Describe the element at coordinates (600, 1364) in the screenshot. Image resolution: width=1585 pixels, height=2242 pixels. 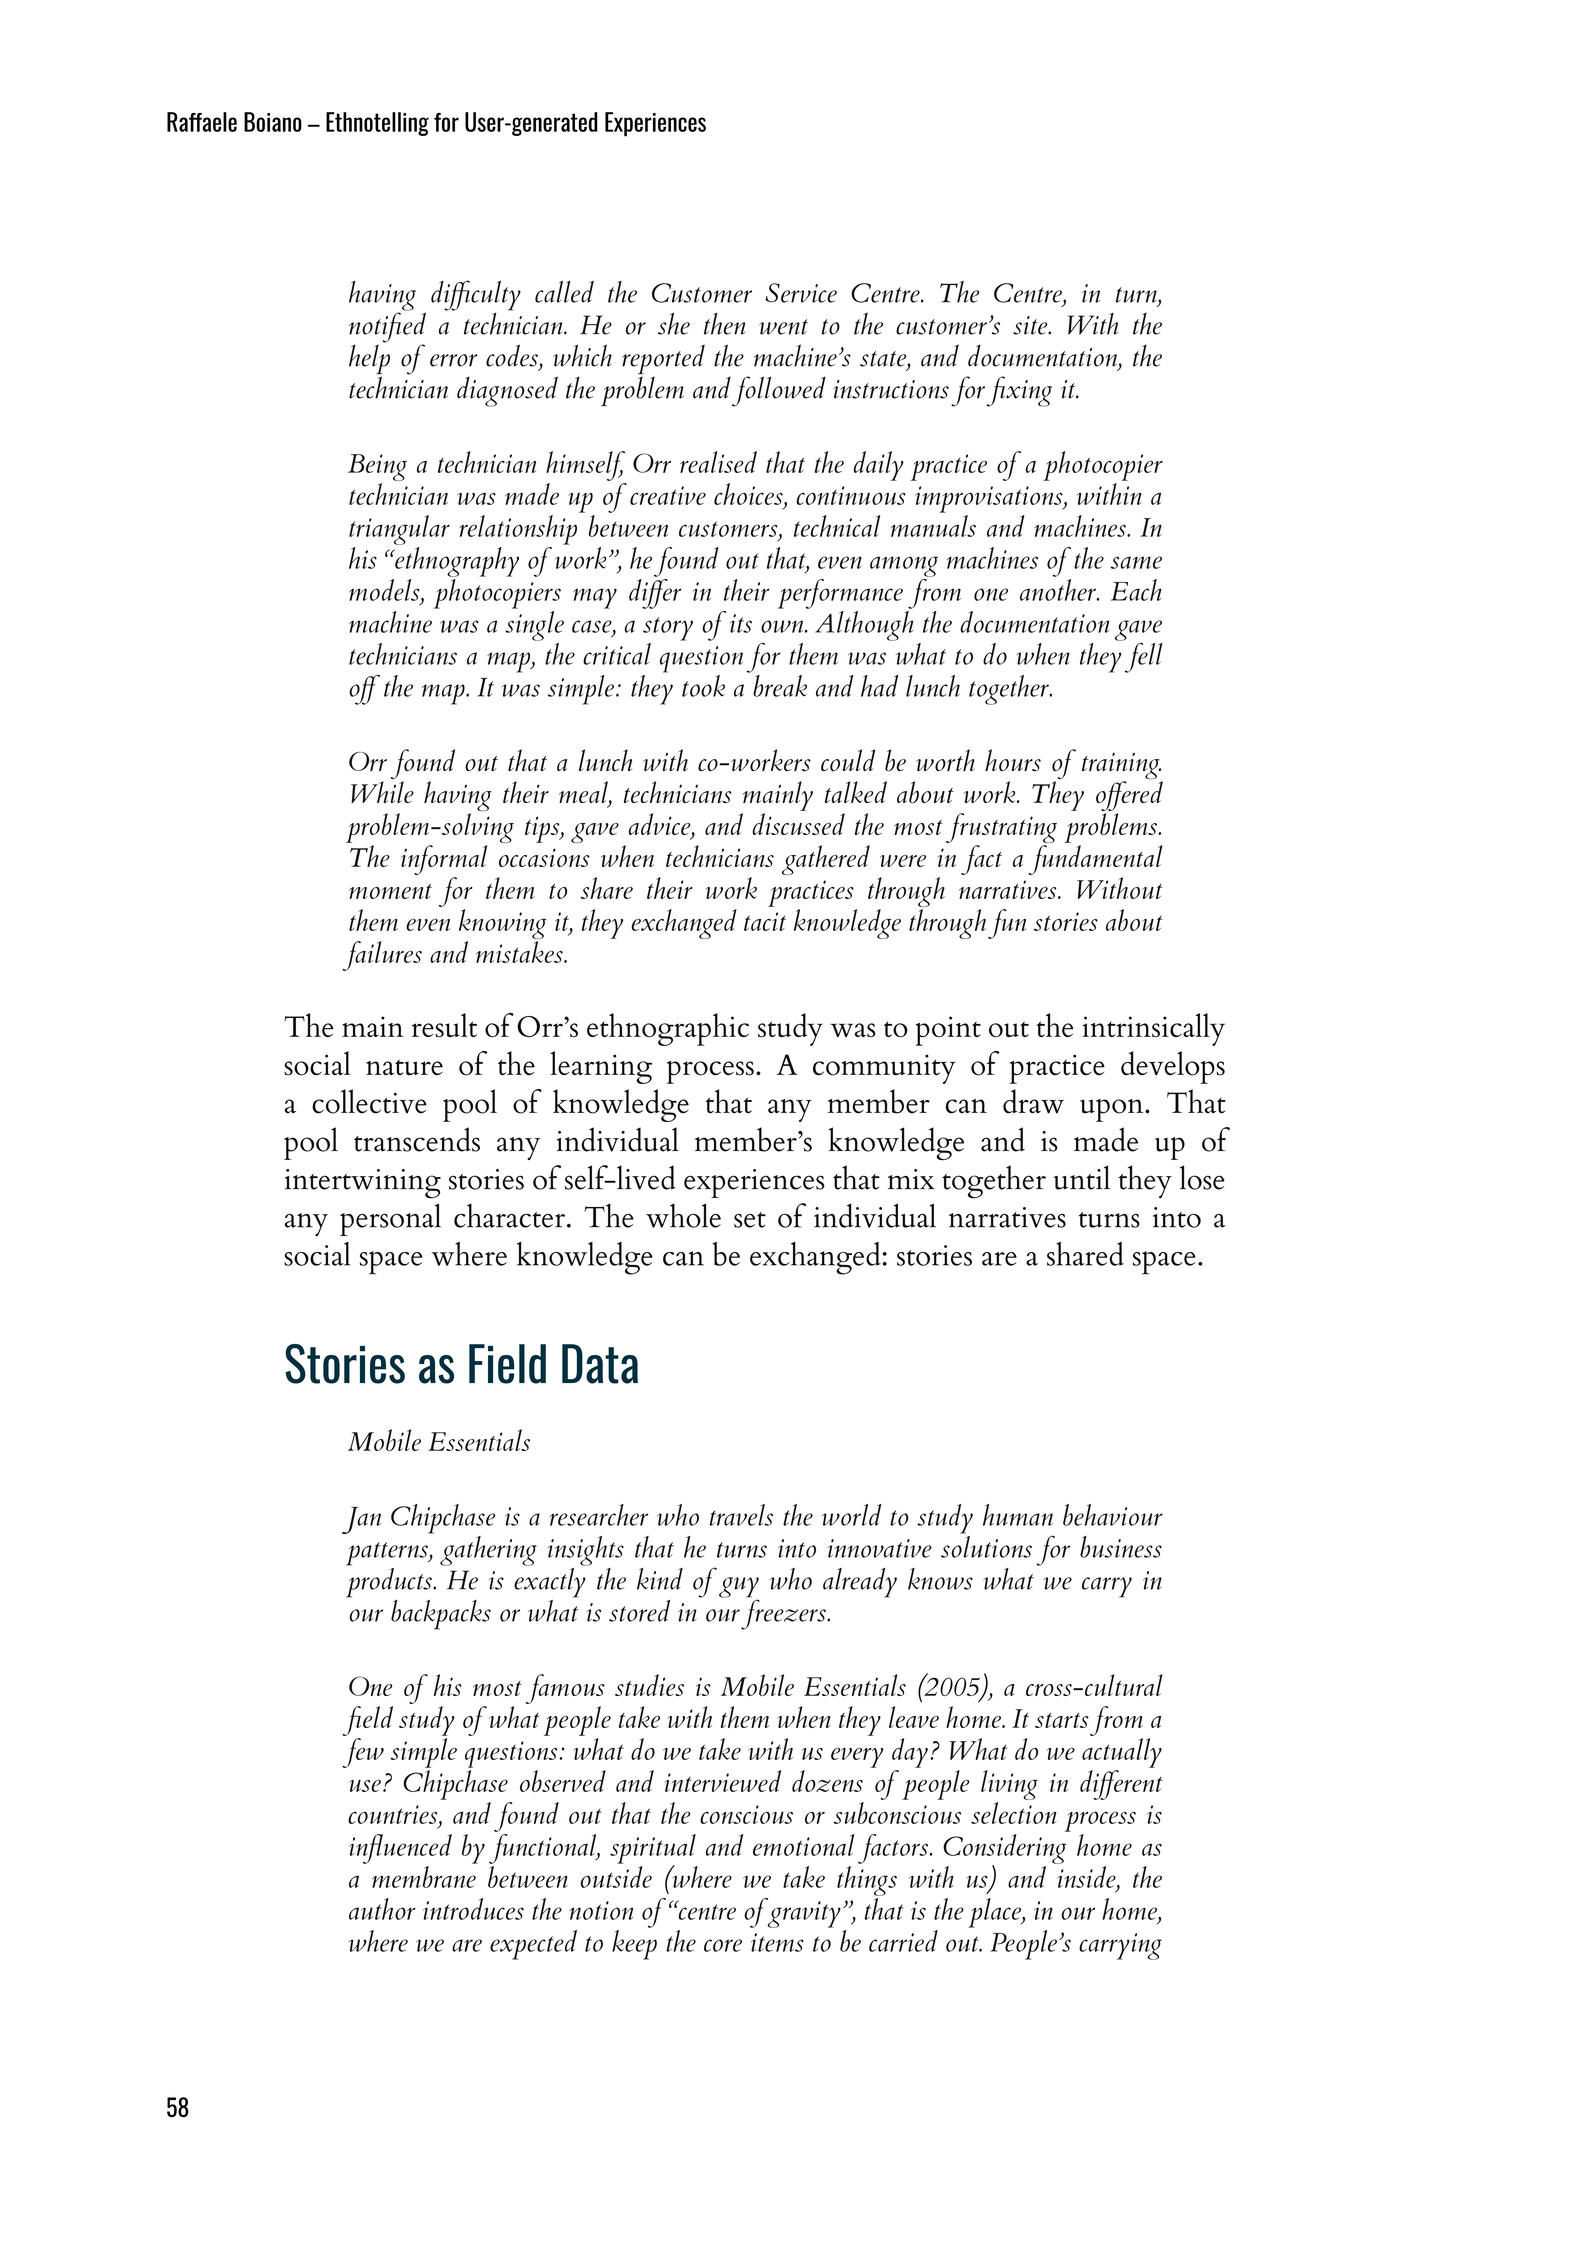
I see `Data` at that location.
